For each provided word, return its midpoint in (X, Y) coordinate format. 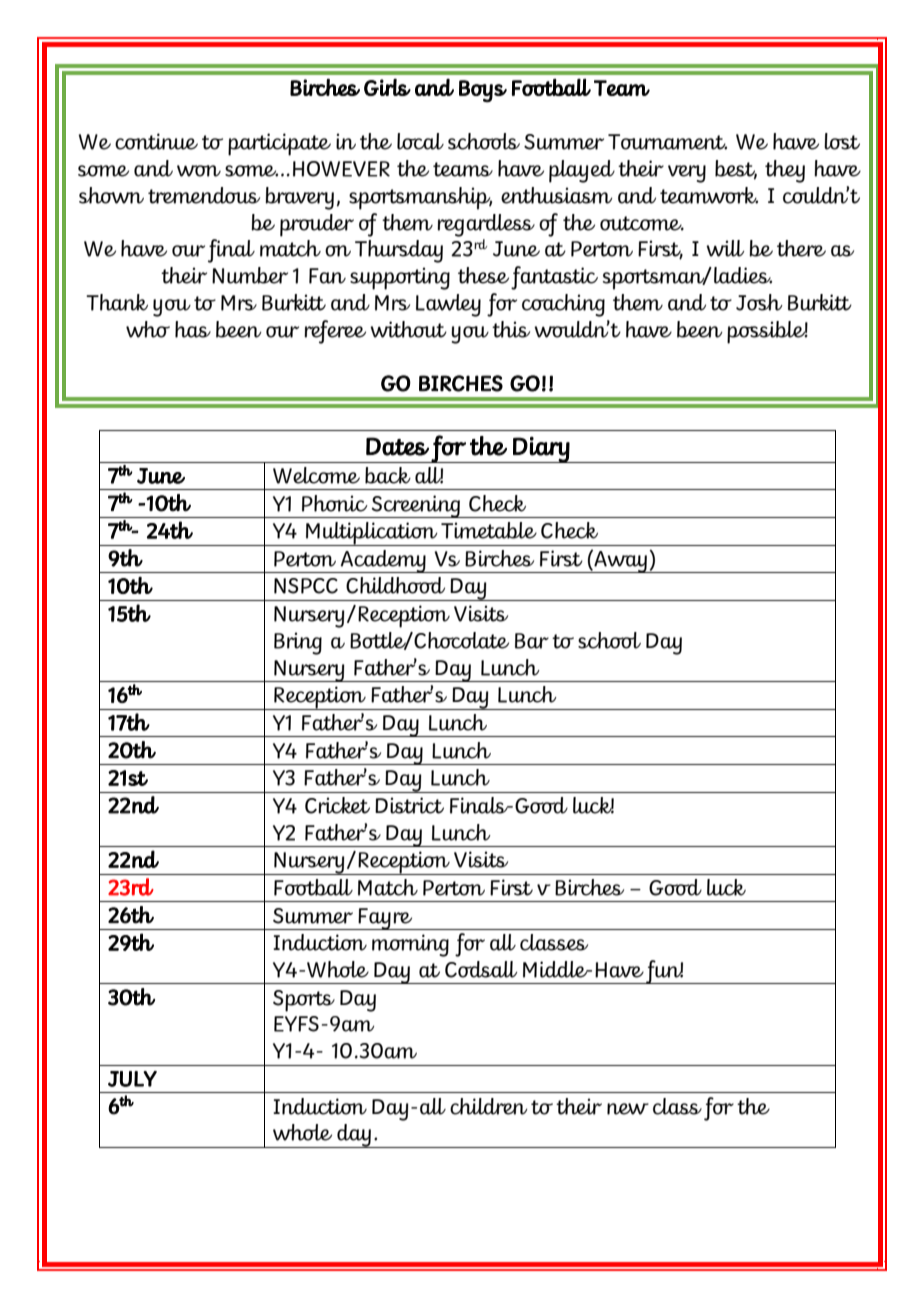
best (736, 169)
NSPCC (306, 586)
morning (410, 945)
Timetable (489, 530)
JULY (132, 1079)
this (511, 329)
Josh (759, 302)
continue (156, 141)
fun (664, 972)
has (193, 329)
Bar (532, 641)
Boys (483, 91)
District (409, 805)
